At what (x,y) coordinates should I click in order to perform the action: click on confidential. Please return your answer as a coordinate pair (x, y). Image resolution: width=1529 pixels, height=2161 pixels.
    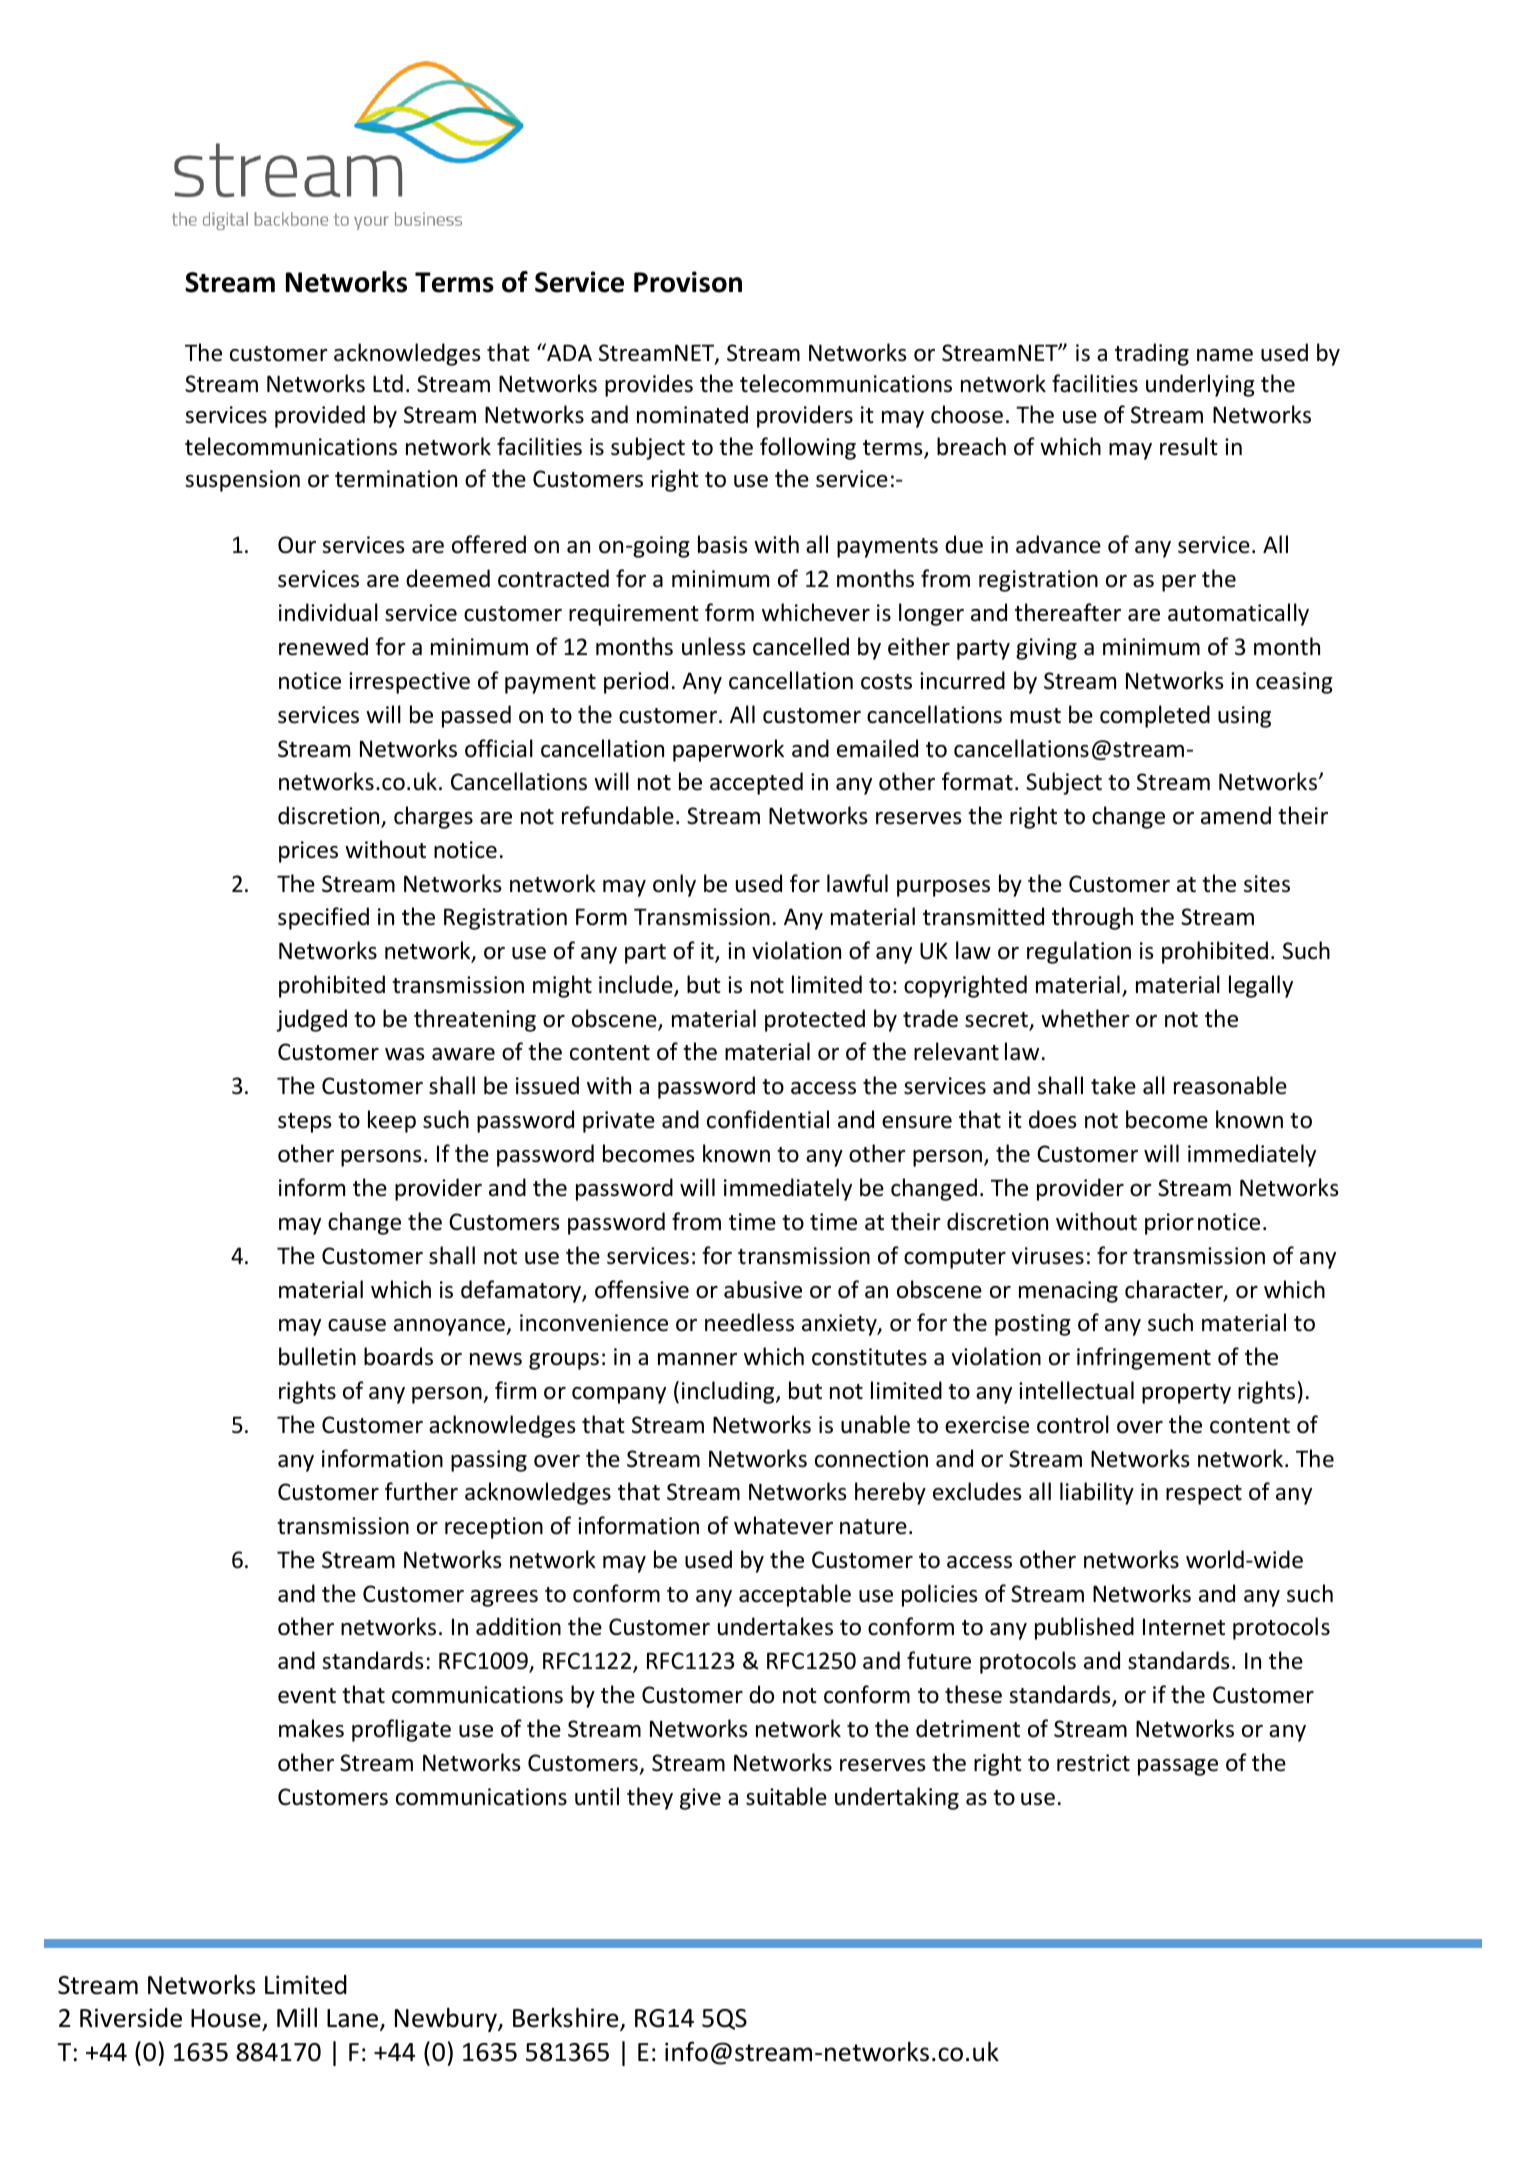
    Looking at the image, I should click on (768, 1119).
